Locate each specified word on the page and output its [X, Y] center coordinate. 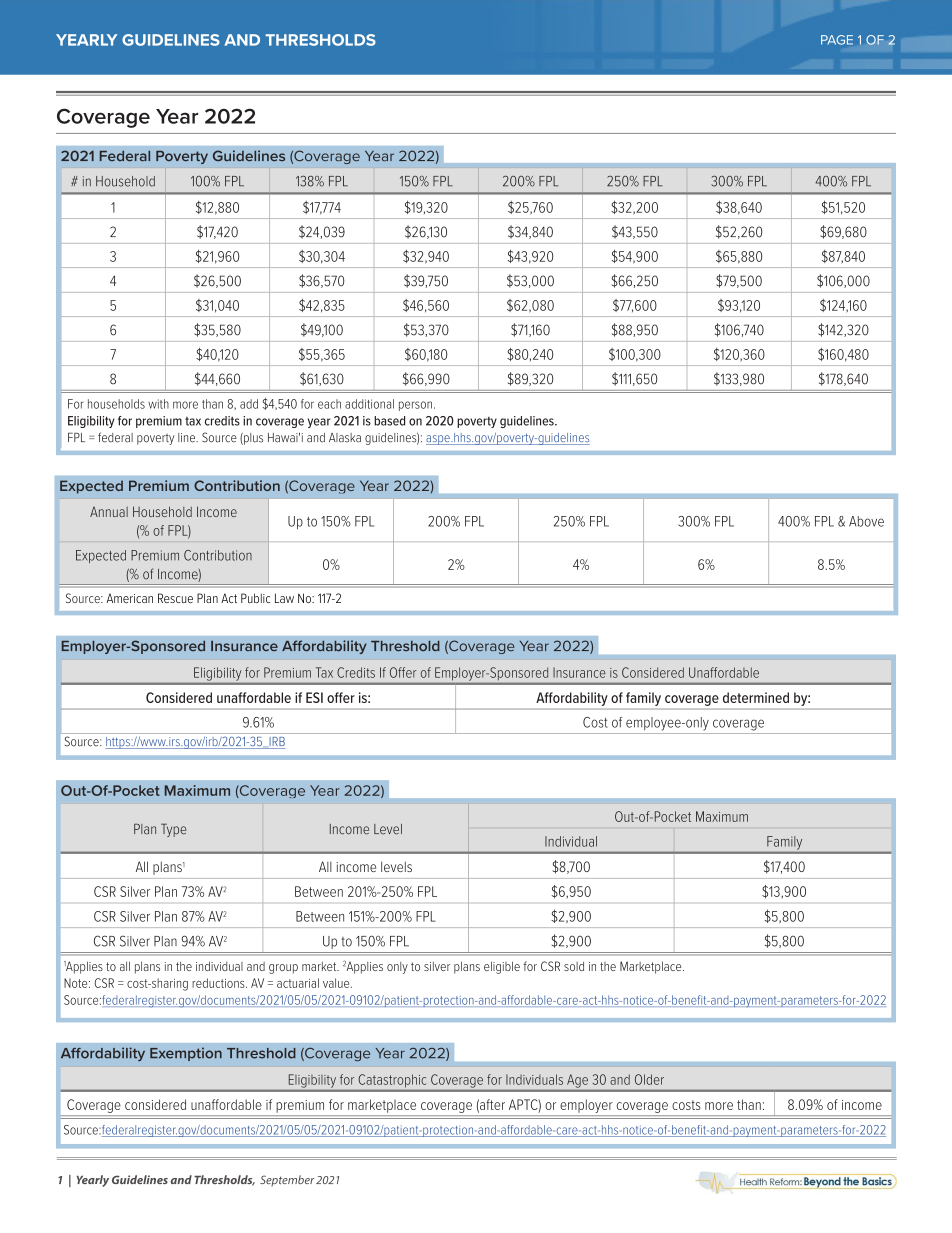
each [329, 404]
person [415, 406]
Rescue [175, 598]
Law [284, 598]
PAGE [837, 40]
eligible [502, 967]
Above [866, 521]
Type [174, 830]
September [287, 1180]
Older [649, 1079]
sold [574, 966]
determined [756, 697]
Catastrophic [392, 1080]
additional [369, 404]
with [158, 404]
